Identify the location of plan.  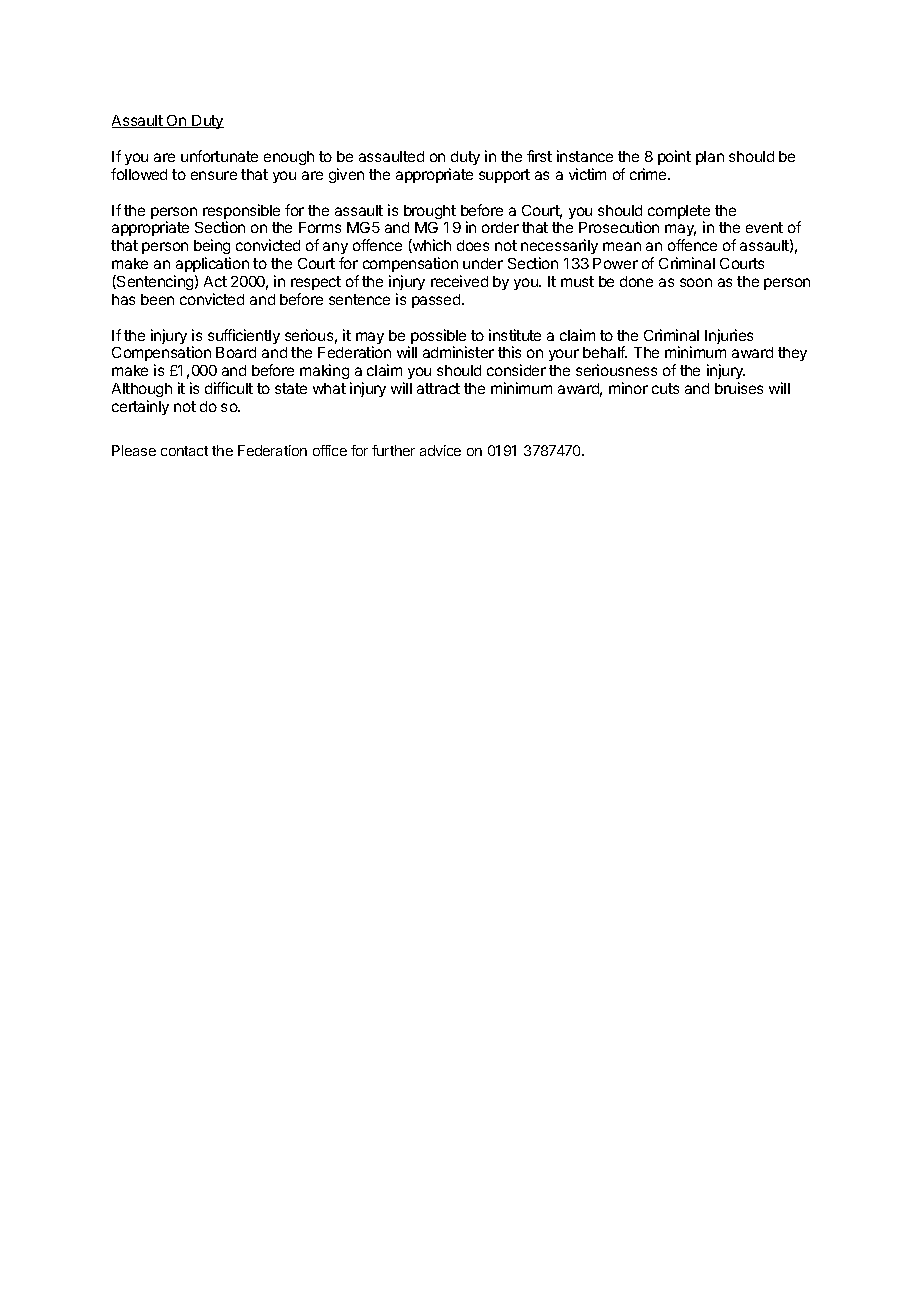
(710, 158).
